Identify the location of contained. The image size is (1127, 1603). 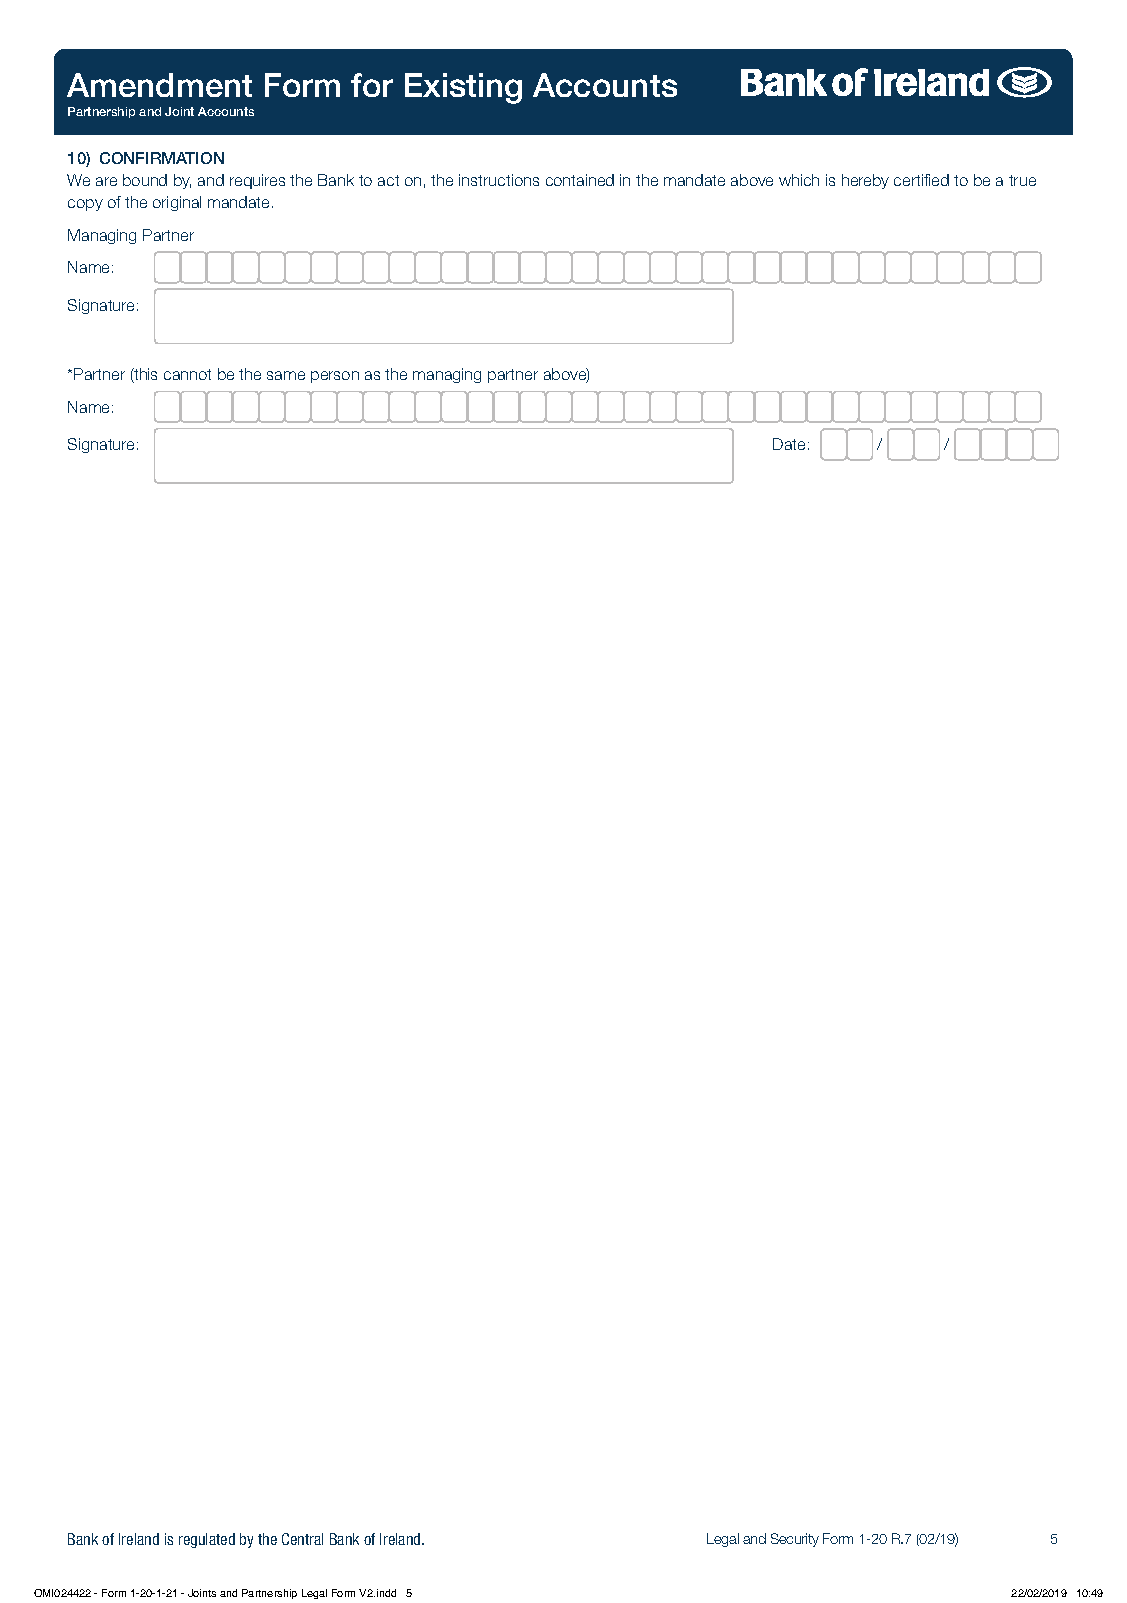
(580, 180).
